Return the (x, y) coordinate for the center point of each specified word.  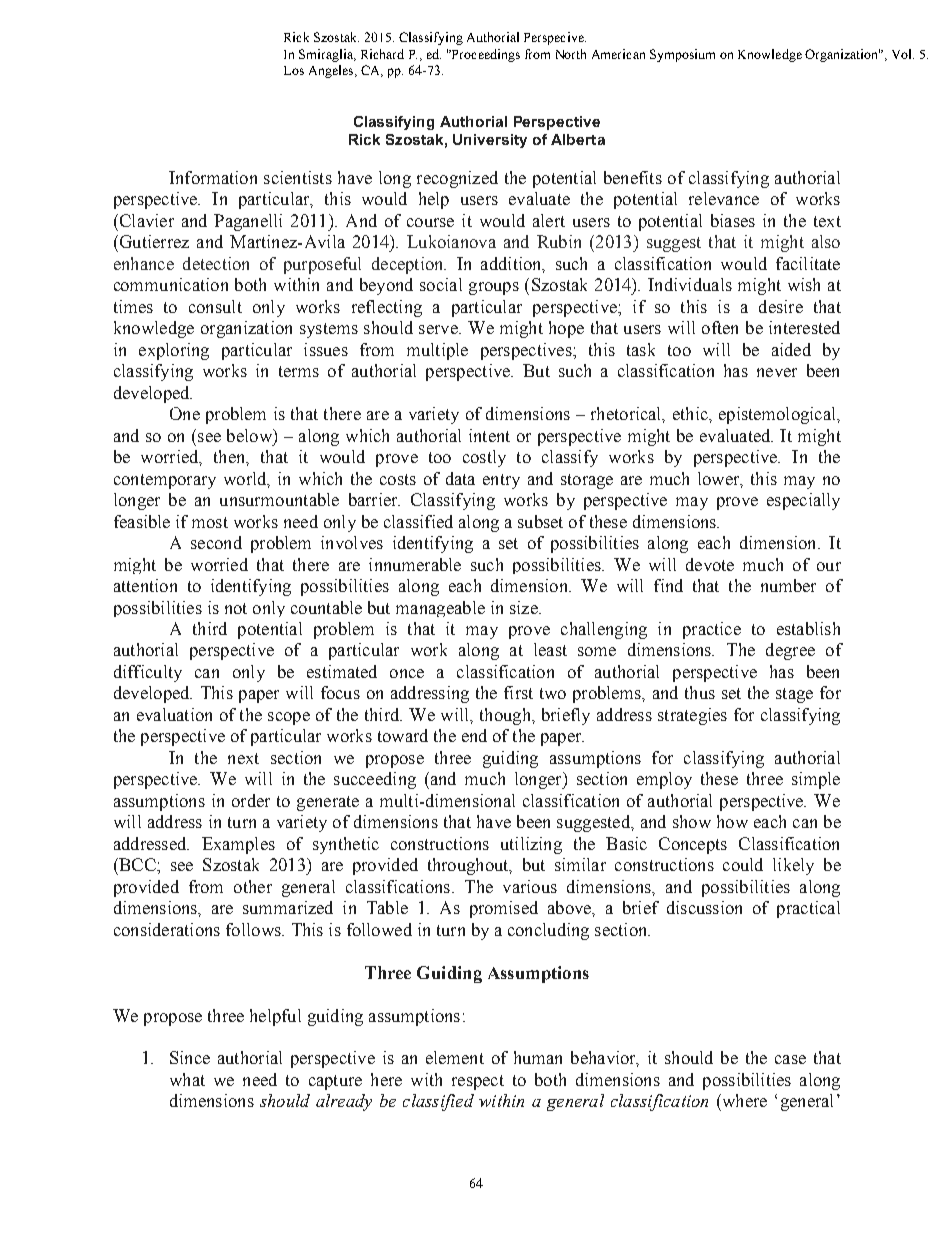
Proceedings (485, 55)
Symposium (682, 55)
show (692, 821)
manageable (440, 609)
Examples (238, 845)
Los (294, 70)
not (236, 608)
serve (439, 329)
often (720, 327)
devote (710, 564)
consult (215, 306)
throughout (469, 866)
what (187, 1079)
